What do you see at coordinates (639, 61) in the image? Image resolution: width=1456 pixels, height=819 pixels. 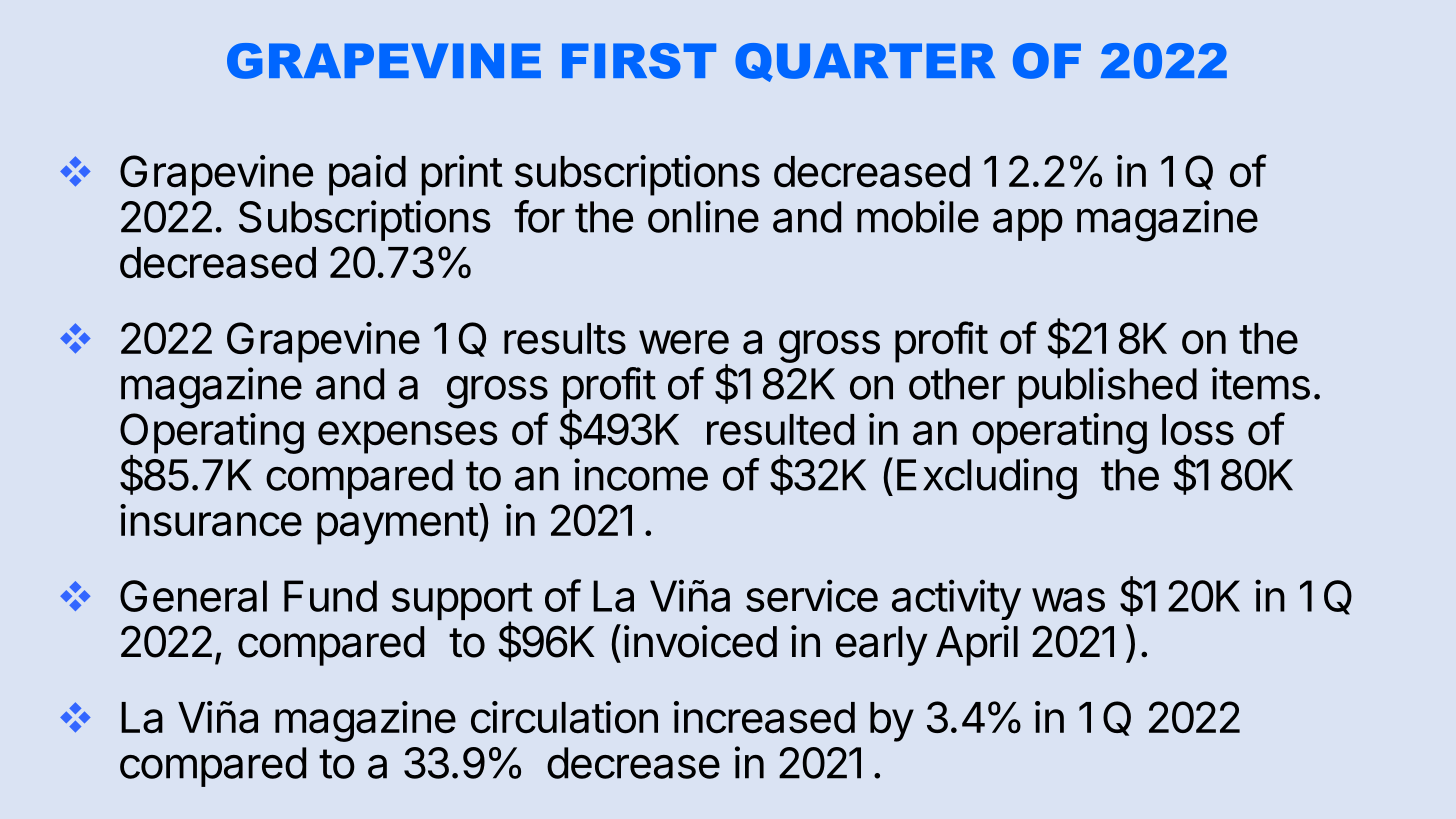 I see `FIRST` at bounding box center [639, 61].
